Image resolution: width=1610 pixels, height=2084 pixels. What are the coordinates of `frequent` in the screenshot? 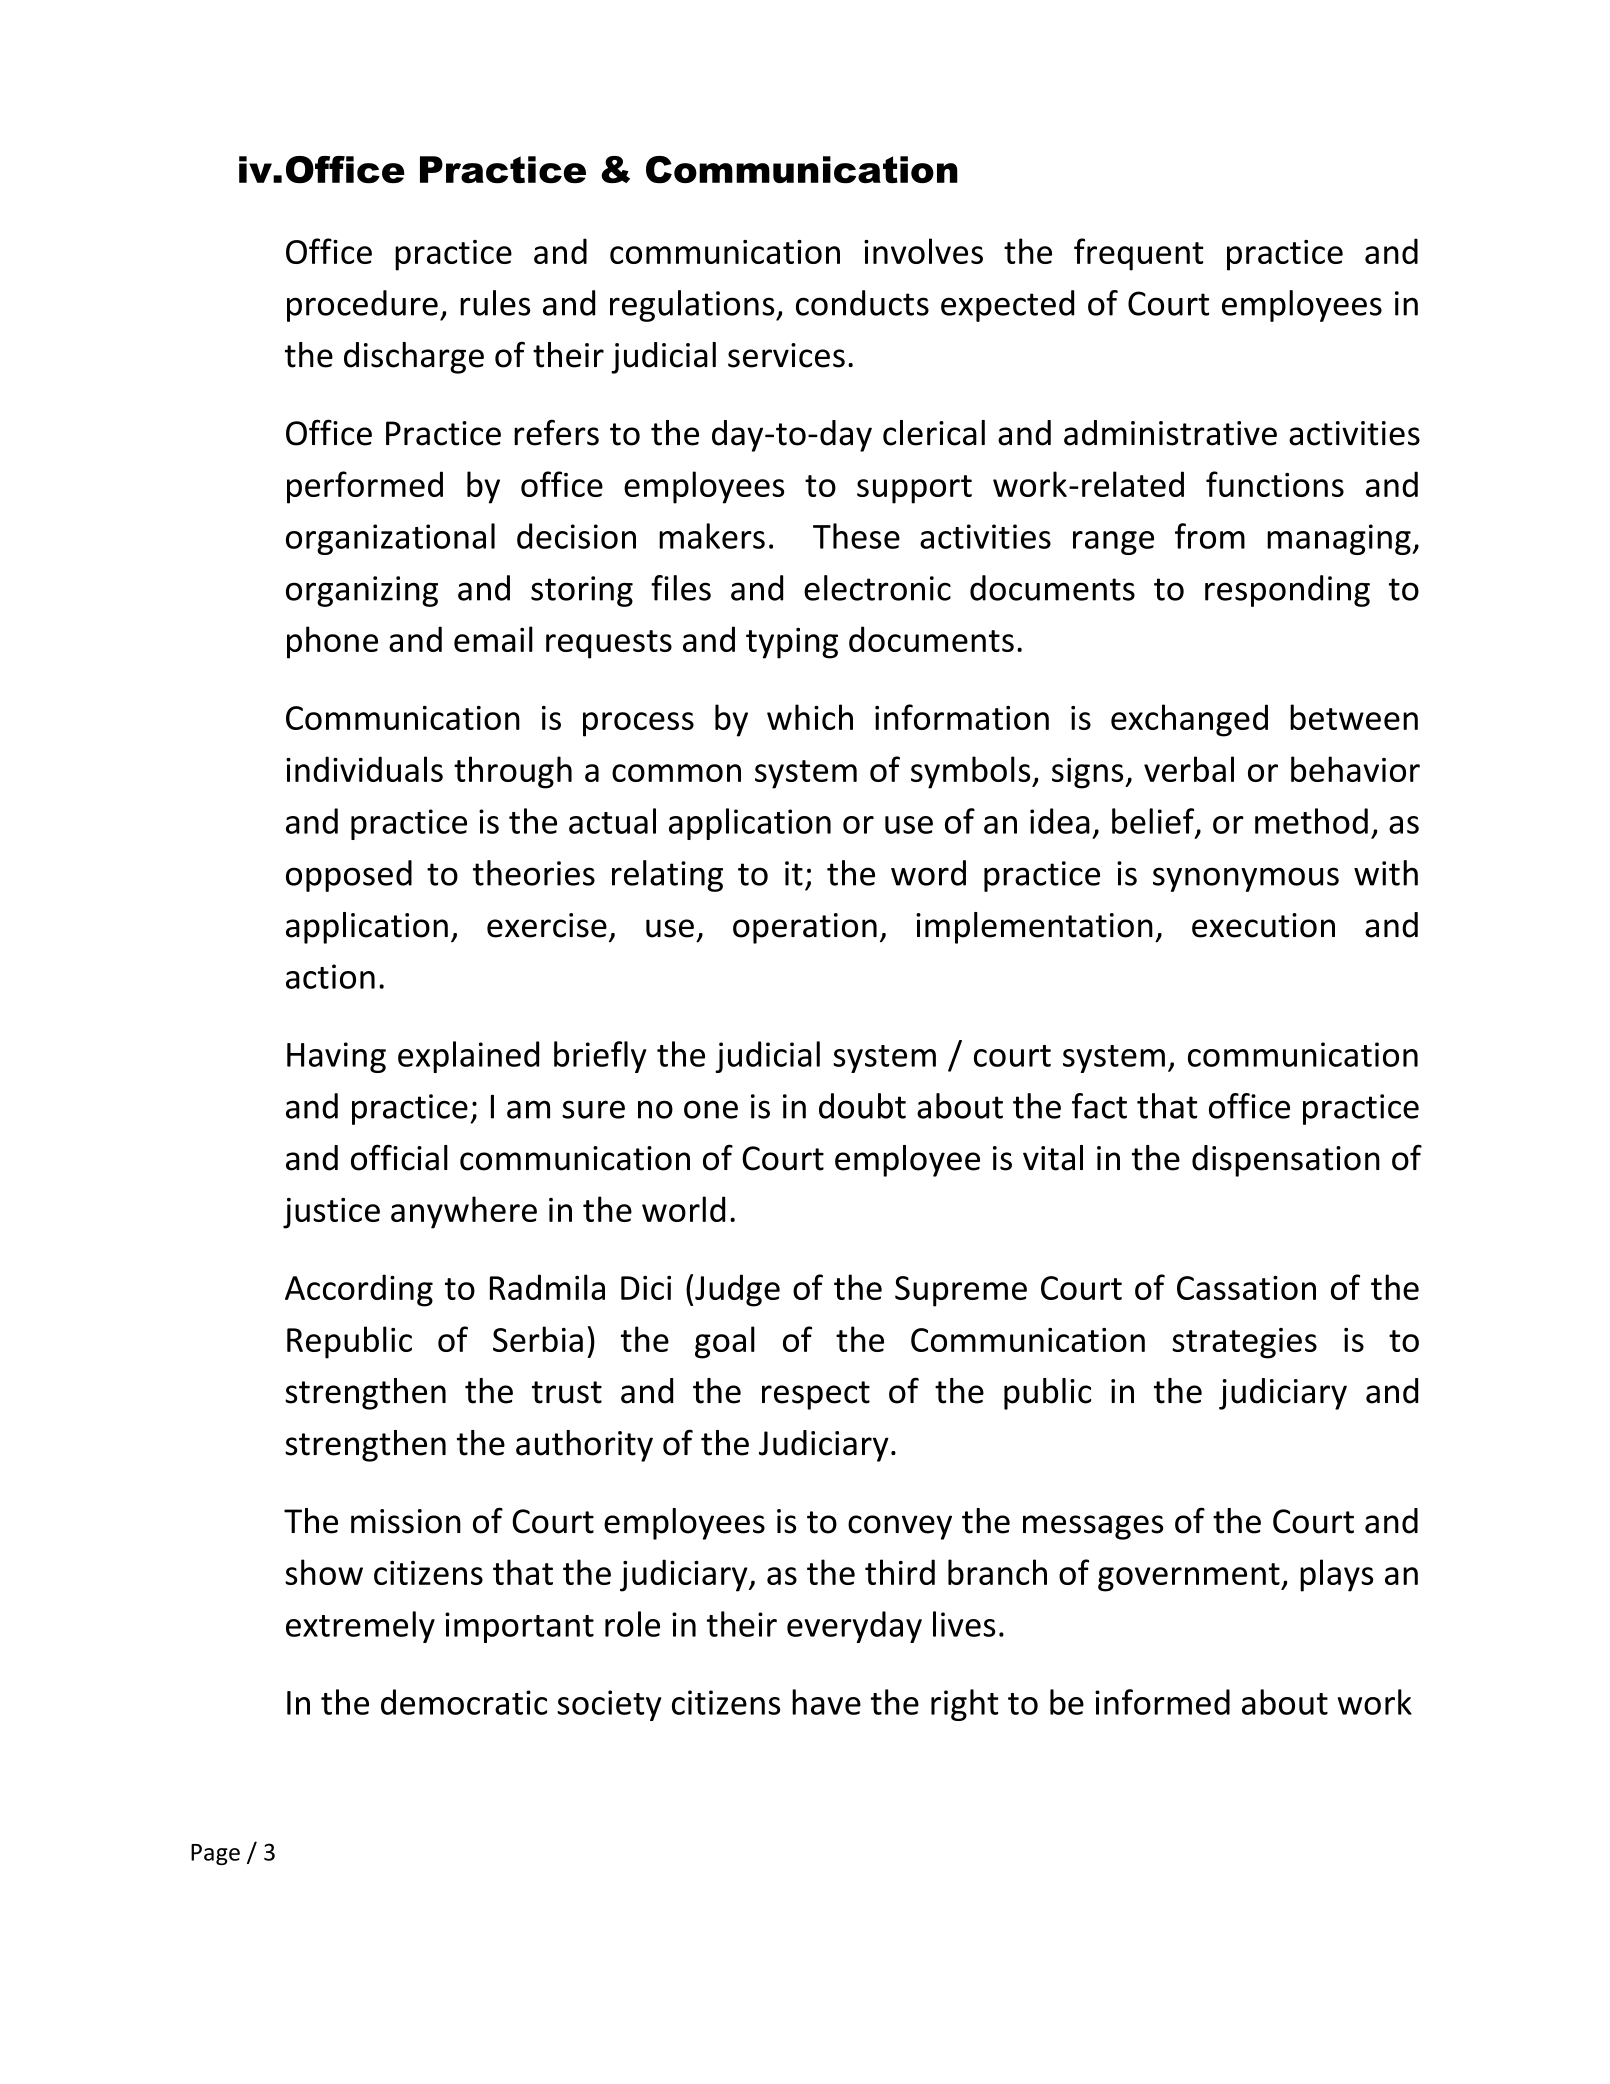 It's located at (1138, 254).
